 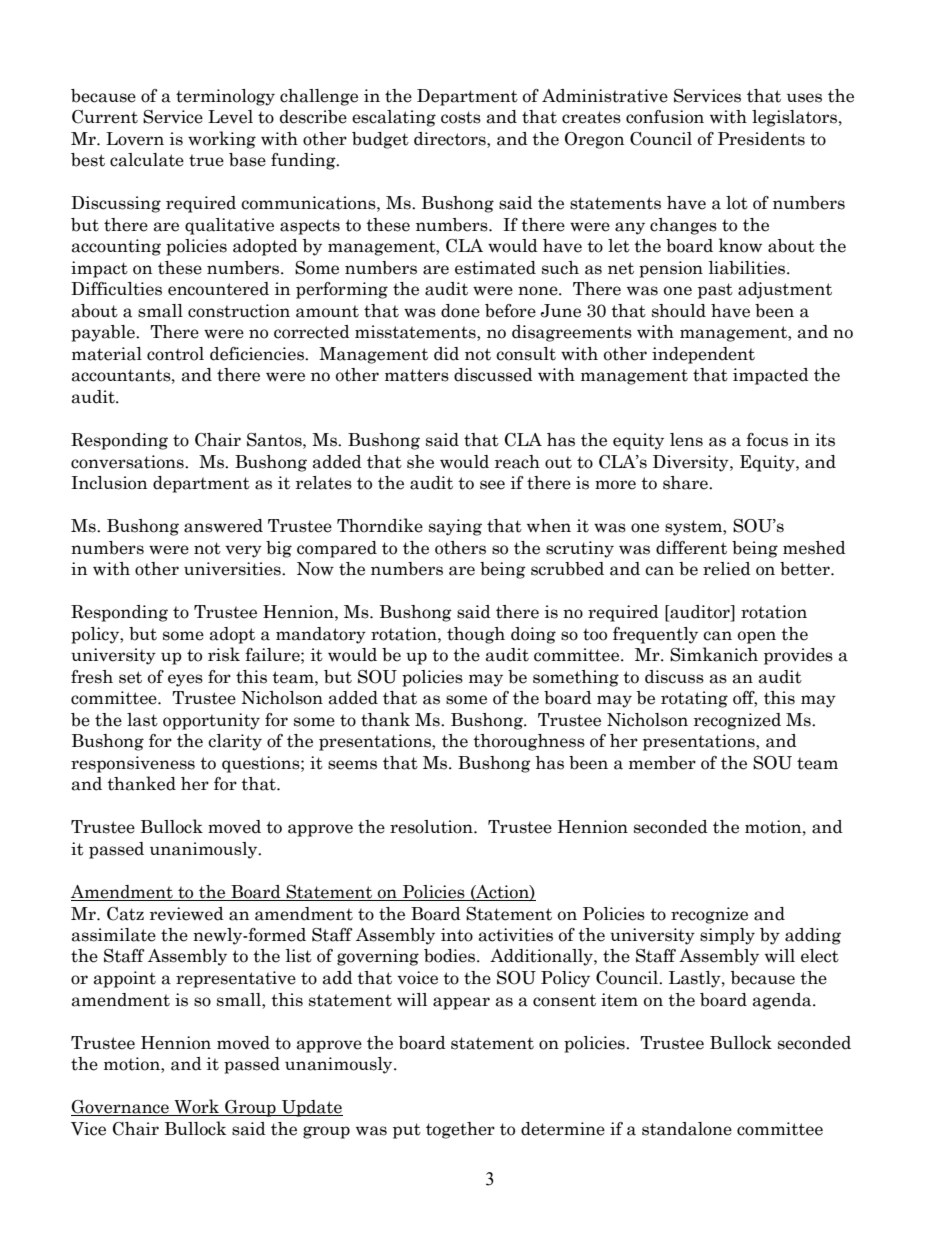 I want to click on costs, so click(x=461, y=117).
